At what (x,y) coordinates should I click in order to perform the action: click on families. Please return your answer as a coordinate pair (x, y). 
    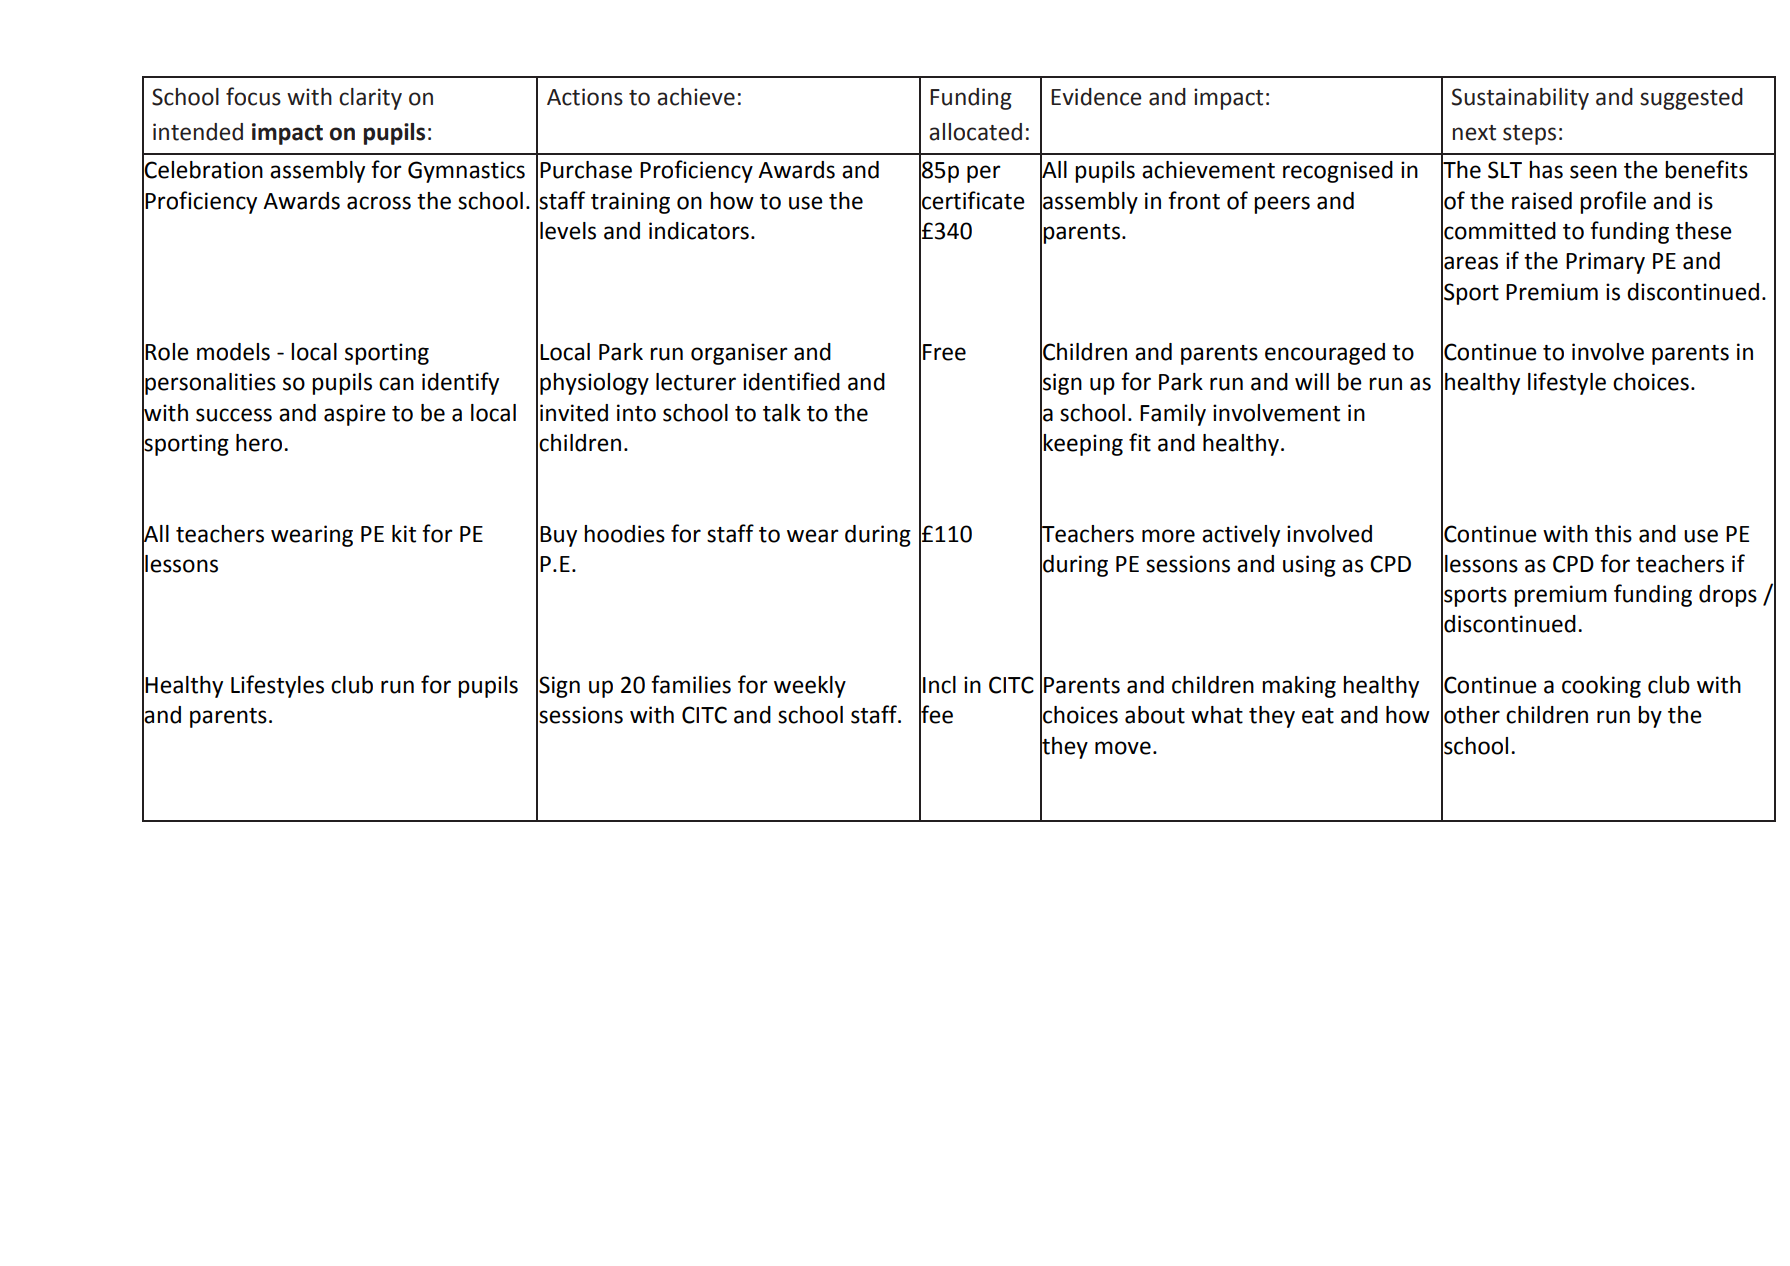
    Looking at the image, I should click on (691, 684).
